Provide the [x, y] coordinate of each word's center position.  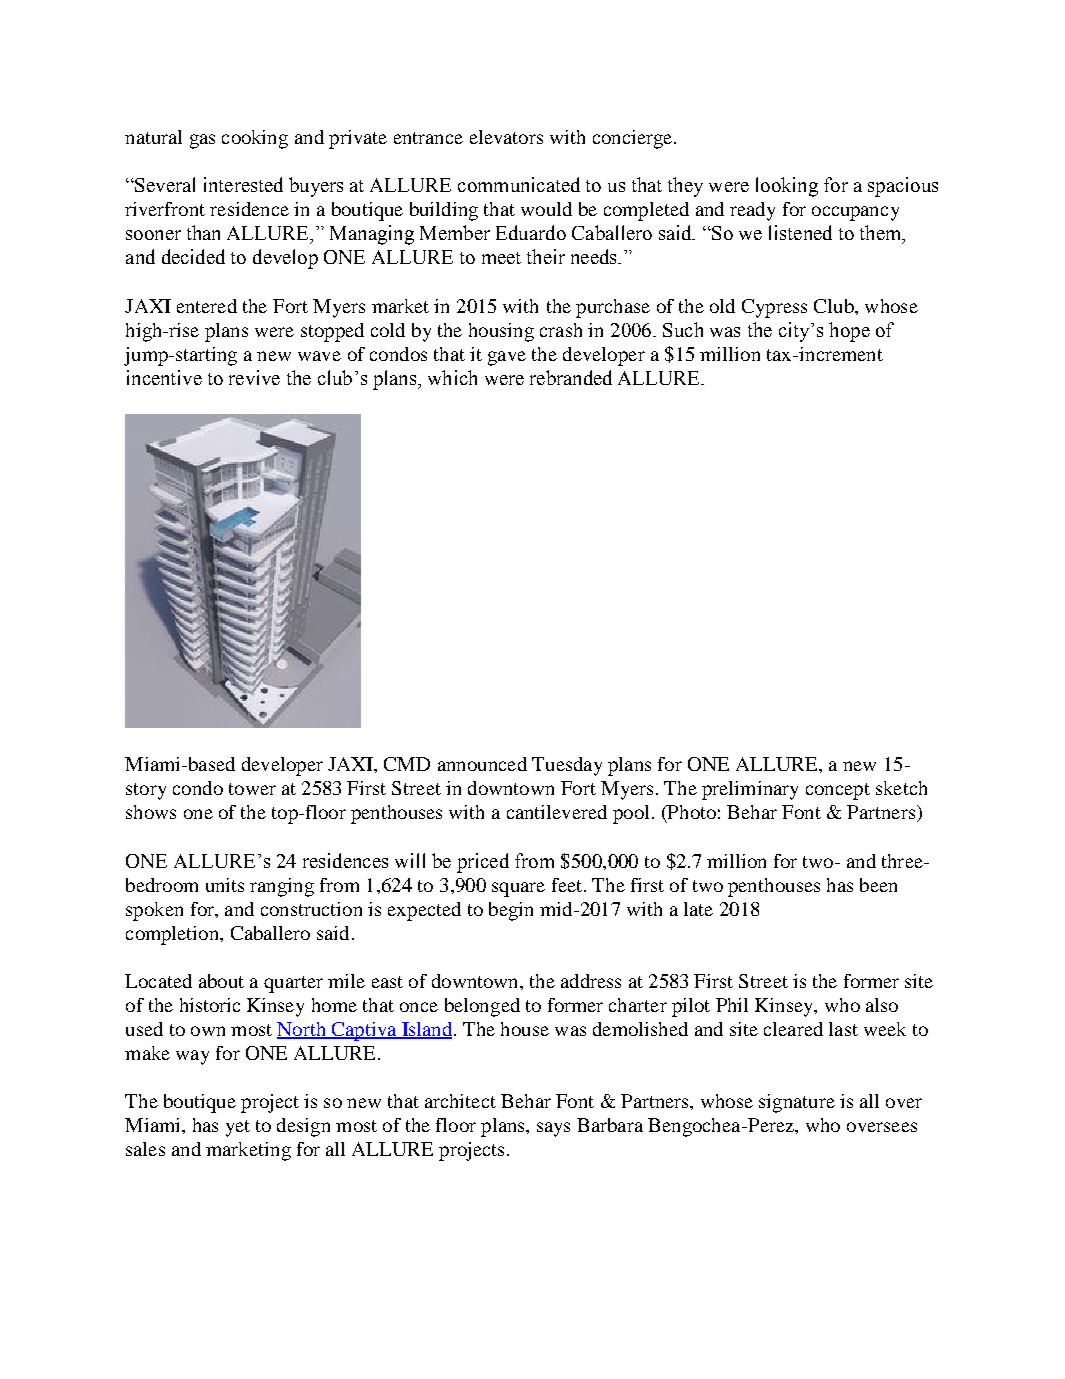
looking [787, 187]
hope [849, 332]
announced [482, 764]
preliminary [750, 790]
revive [254, 377]
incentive [164, 377]
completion [173, 935]
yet [238, 1128]
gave [507, 358]
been [878, 885]
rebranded [571, 377]
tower [252, 789]
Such [683, 329]
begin [511, 911]
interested [243, 184]
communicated [519, 184]
